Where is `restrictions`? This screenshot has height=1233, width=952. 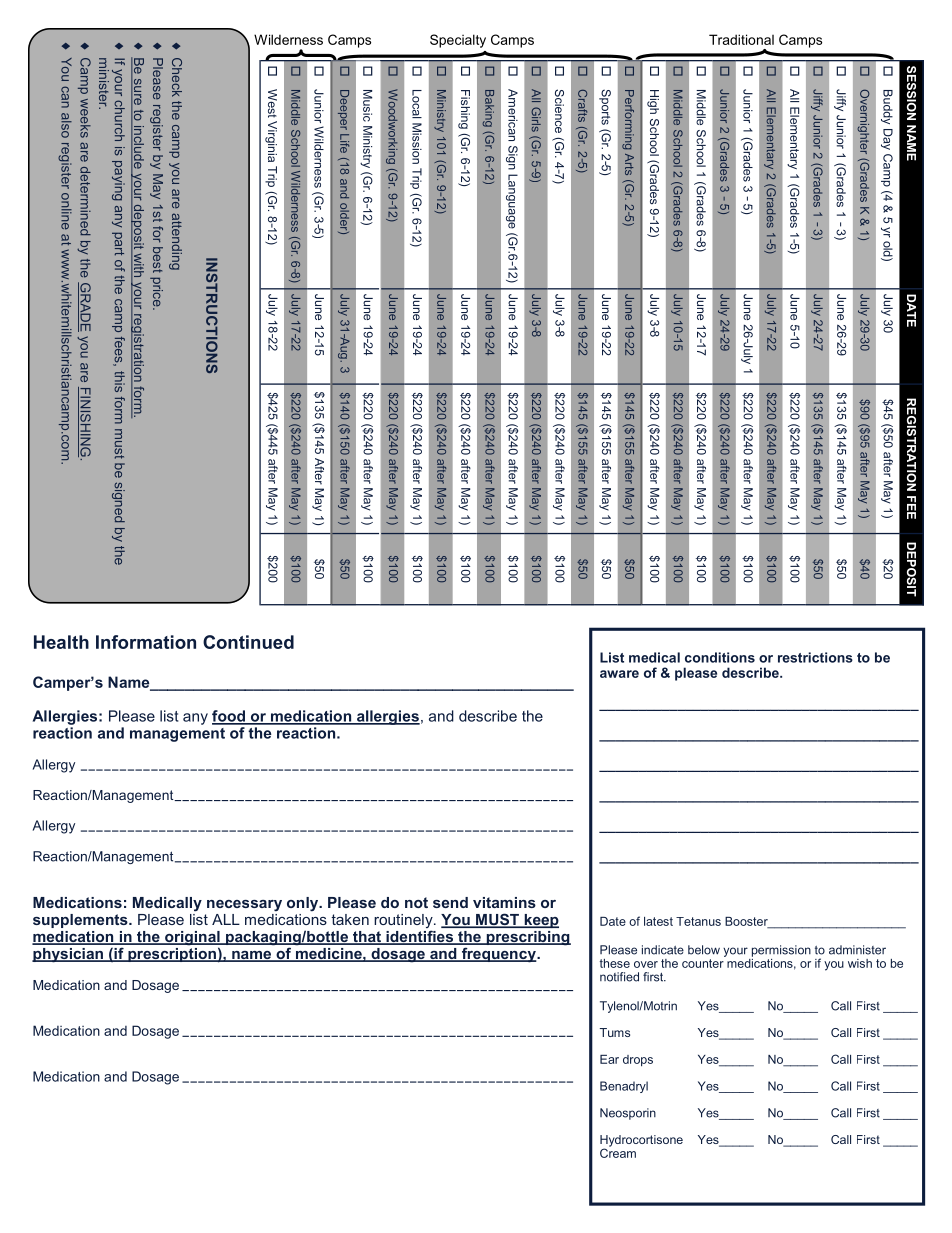
restrictions is located at coordinates (815, 657).
